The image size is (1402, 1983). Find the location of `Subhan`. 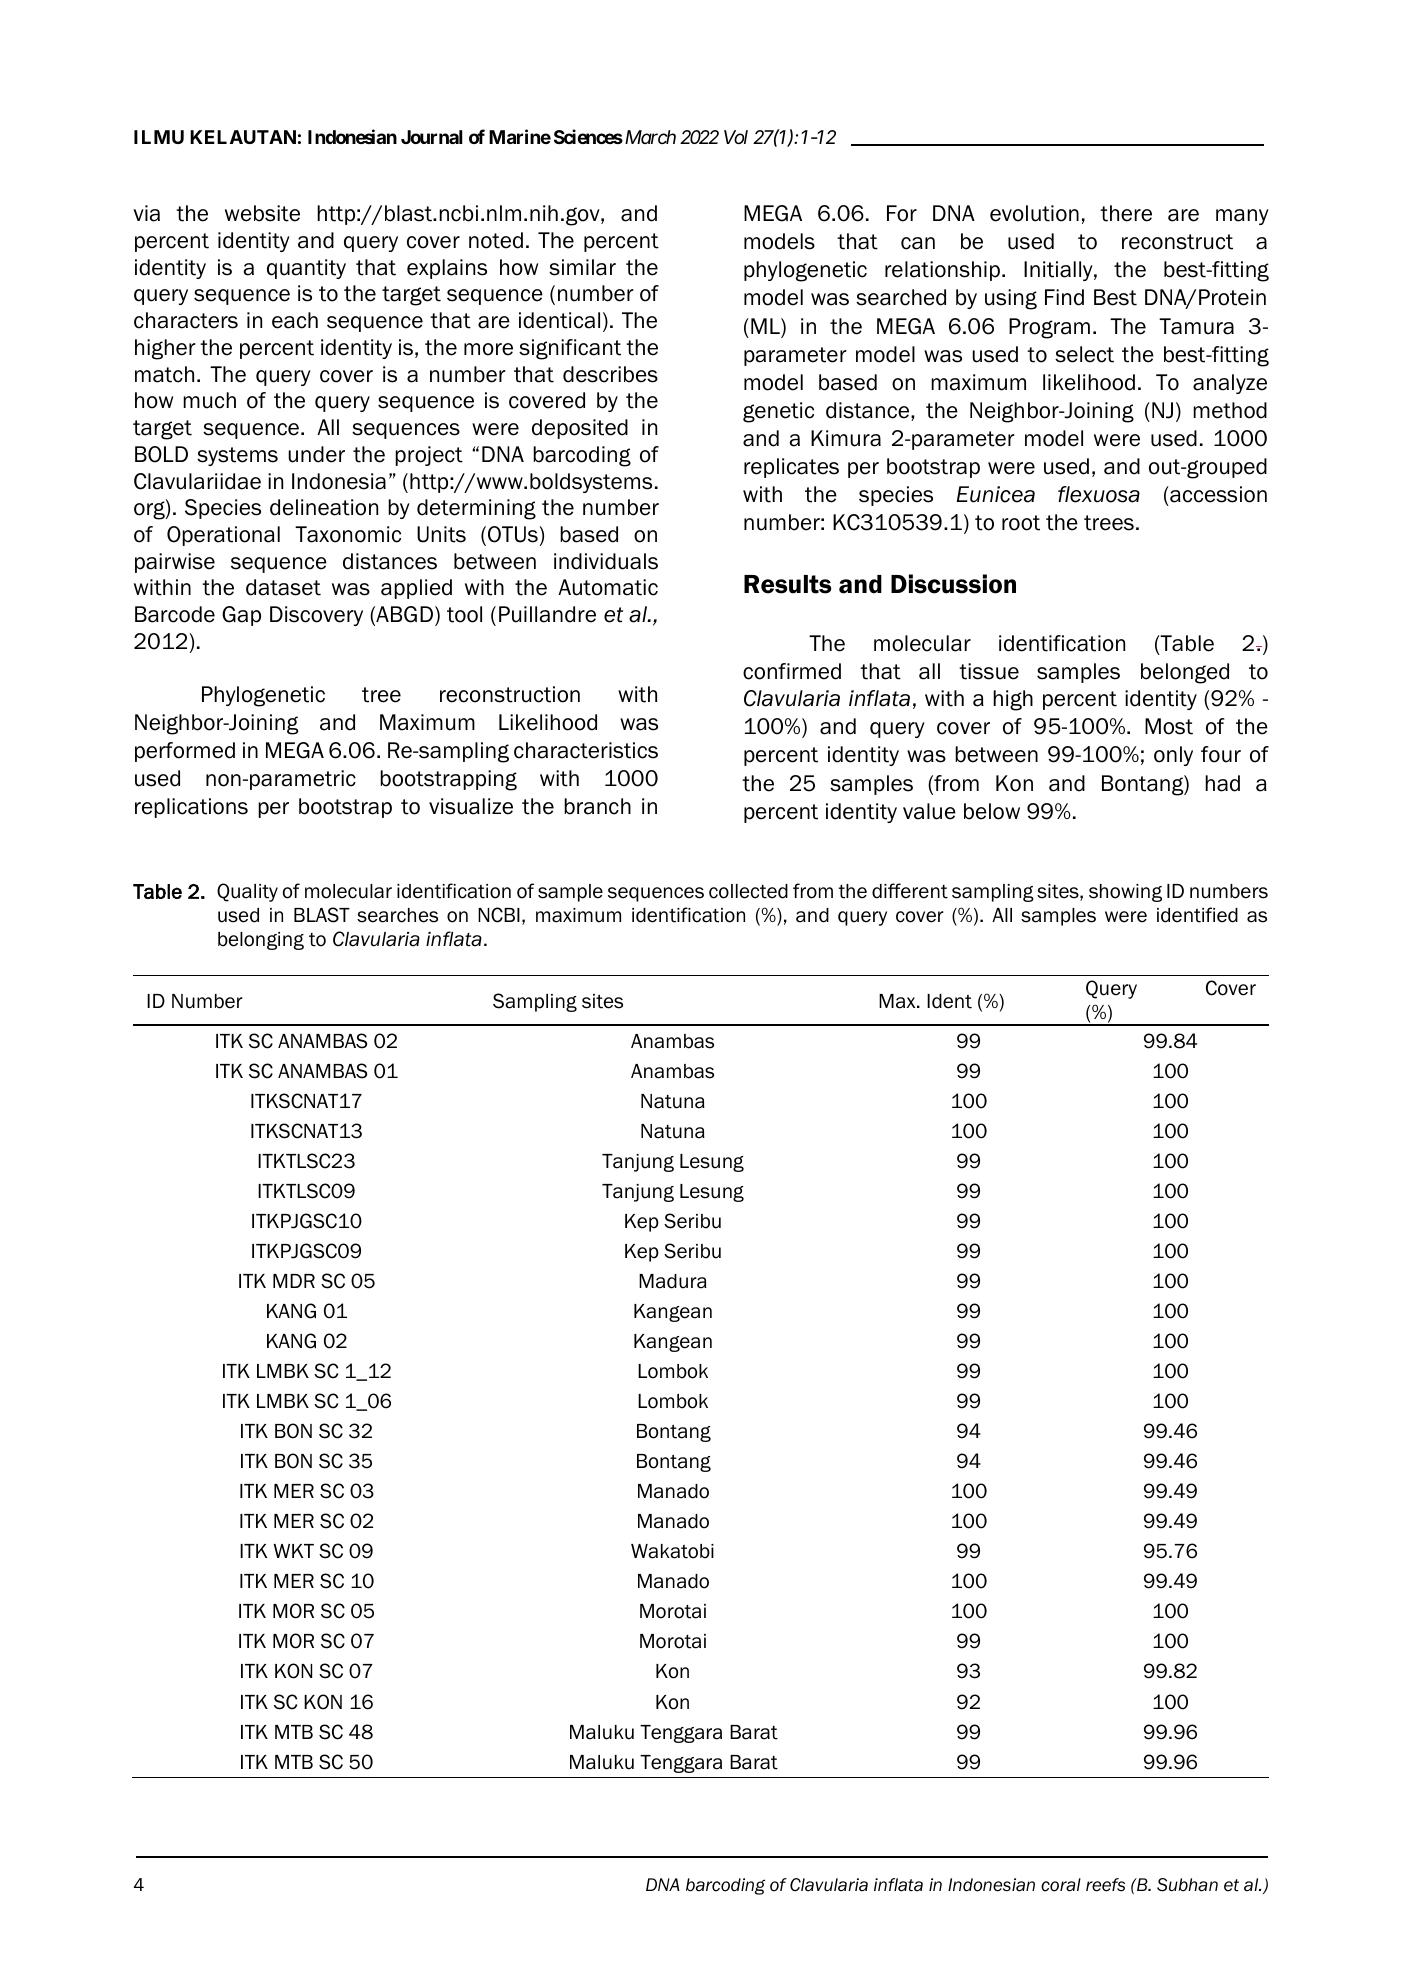

Subhan is located at coordinates (1187, 1885).
